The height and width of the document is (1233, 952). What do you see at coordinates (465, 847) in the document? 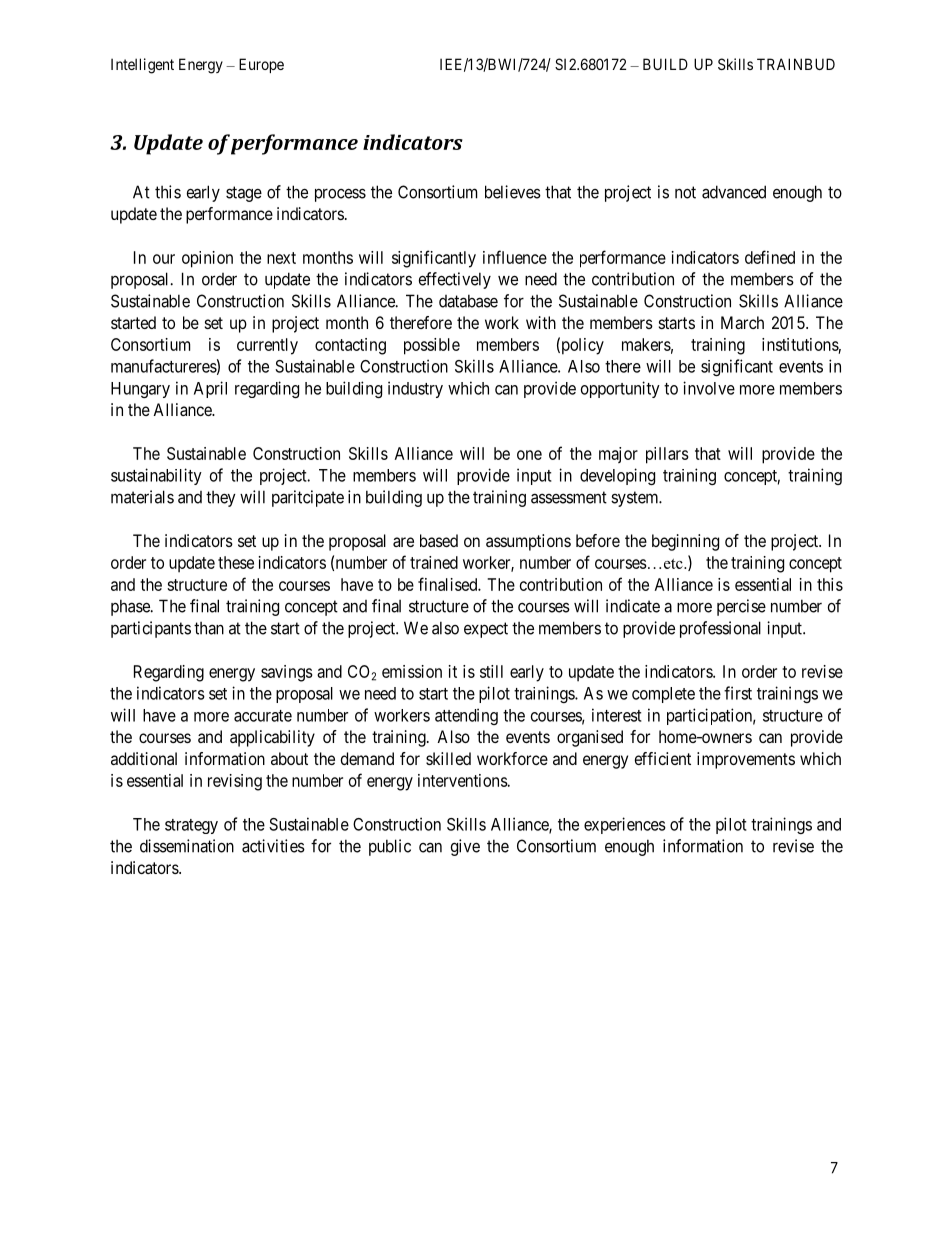
I see `give` at bounding box center [465, 847].
